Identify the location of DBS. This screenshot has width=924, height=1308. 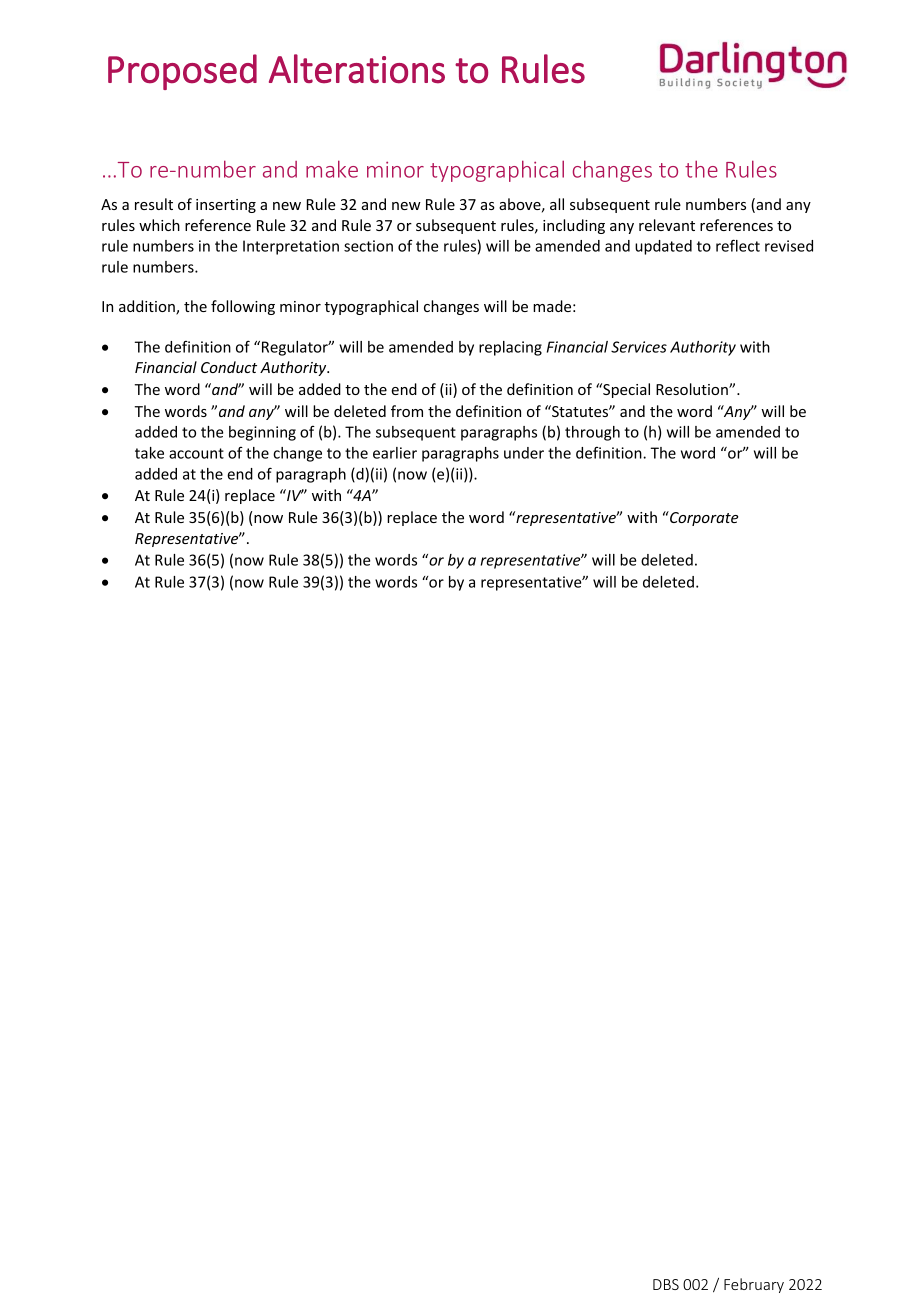
(666, 1284).
